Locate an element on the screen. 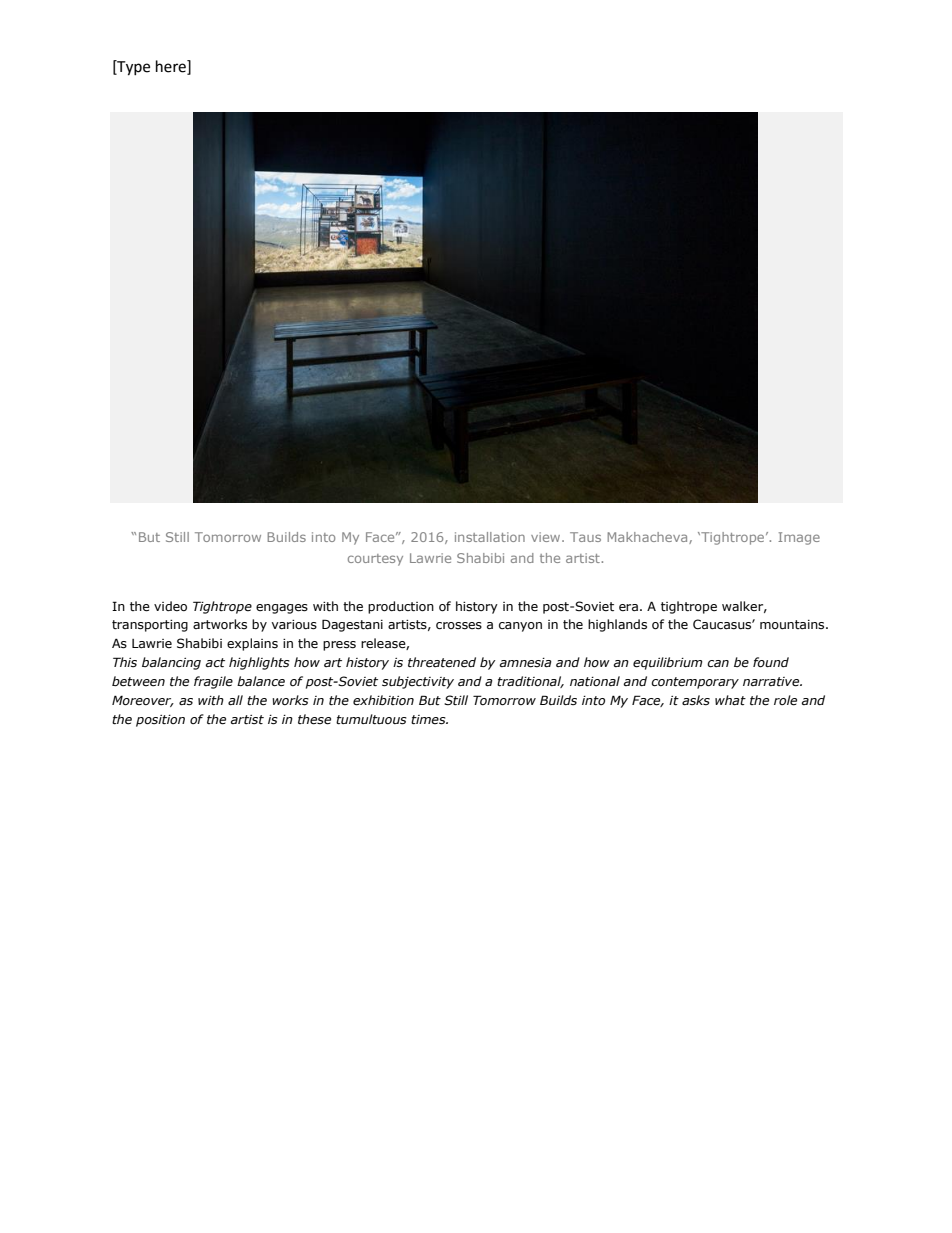 The image size is (952, 1233). threatened is located at coordinates (442, 662).
